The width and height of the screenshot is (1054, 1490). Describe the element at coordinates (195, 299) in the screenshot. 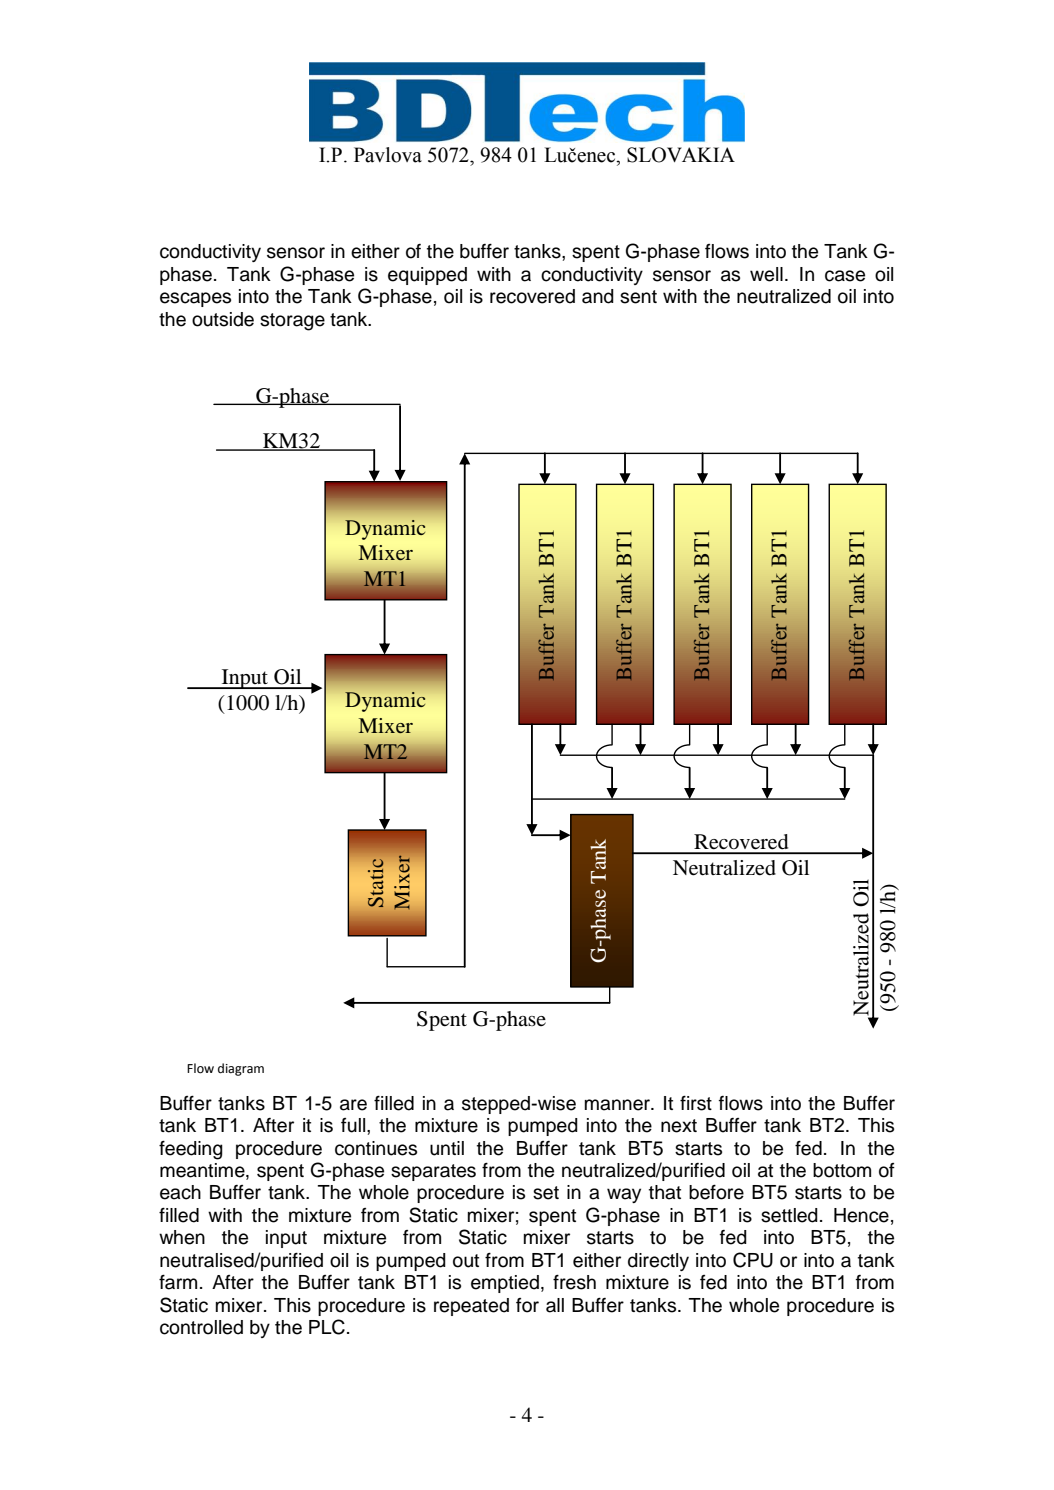

I see `escapes` at that location.
